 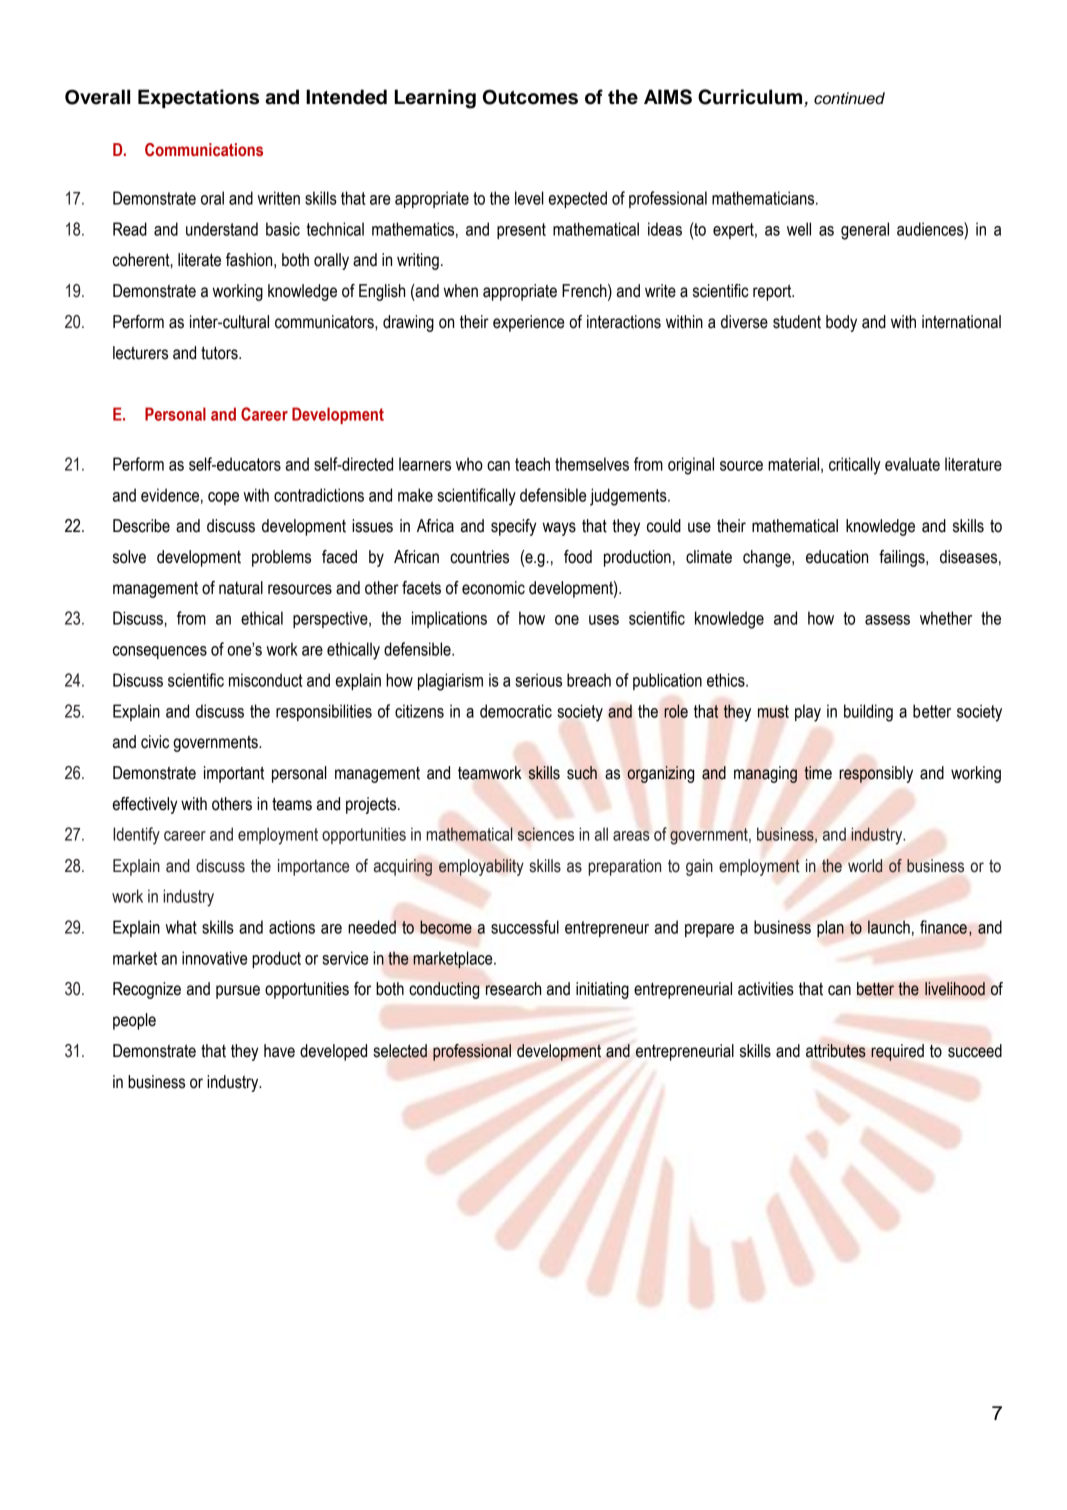 I want to click on continued, so click(x=849, y=98).
